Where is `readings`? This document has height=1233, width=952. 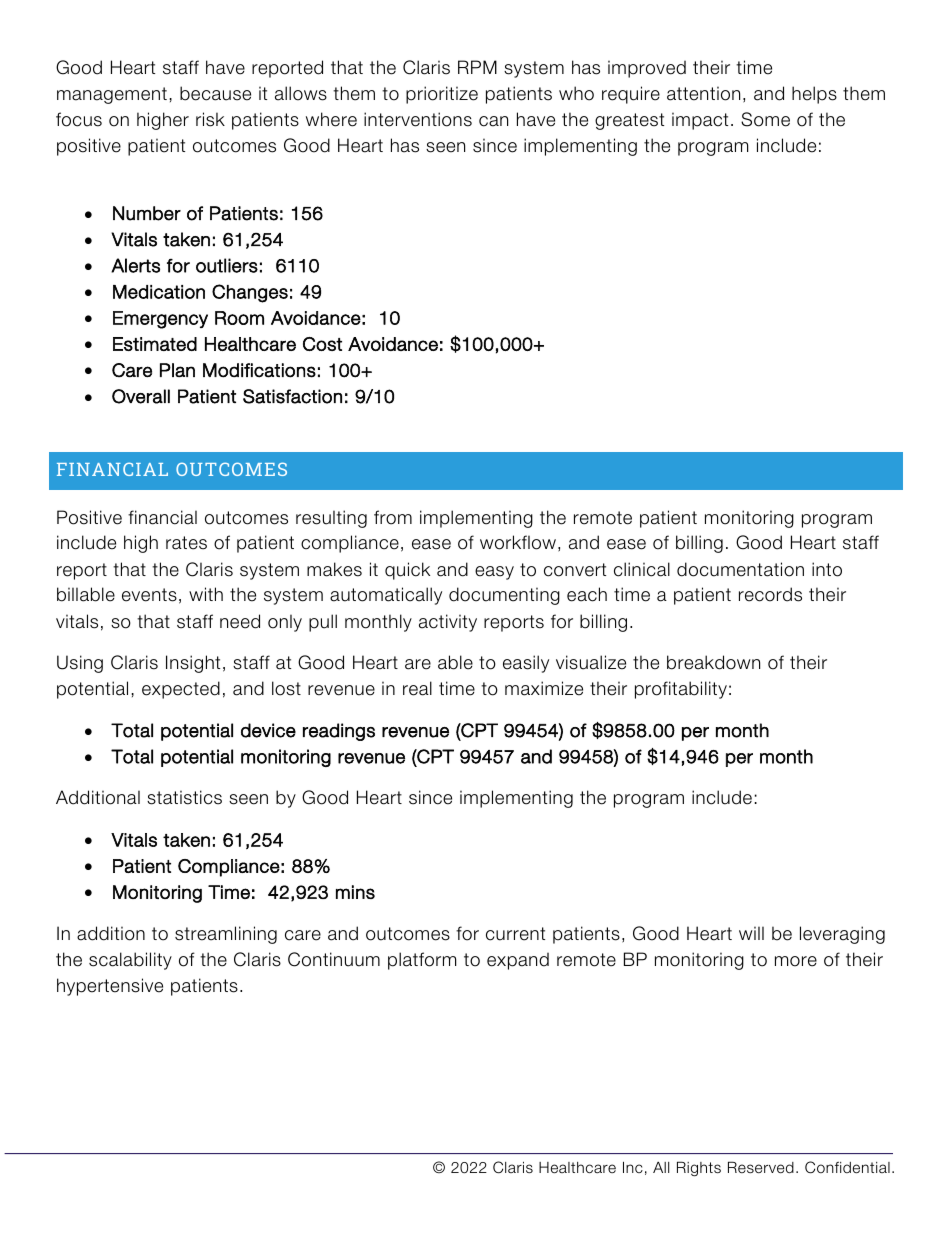 readings is located at coordinates (339, 732).
